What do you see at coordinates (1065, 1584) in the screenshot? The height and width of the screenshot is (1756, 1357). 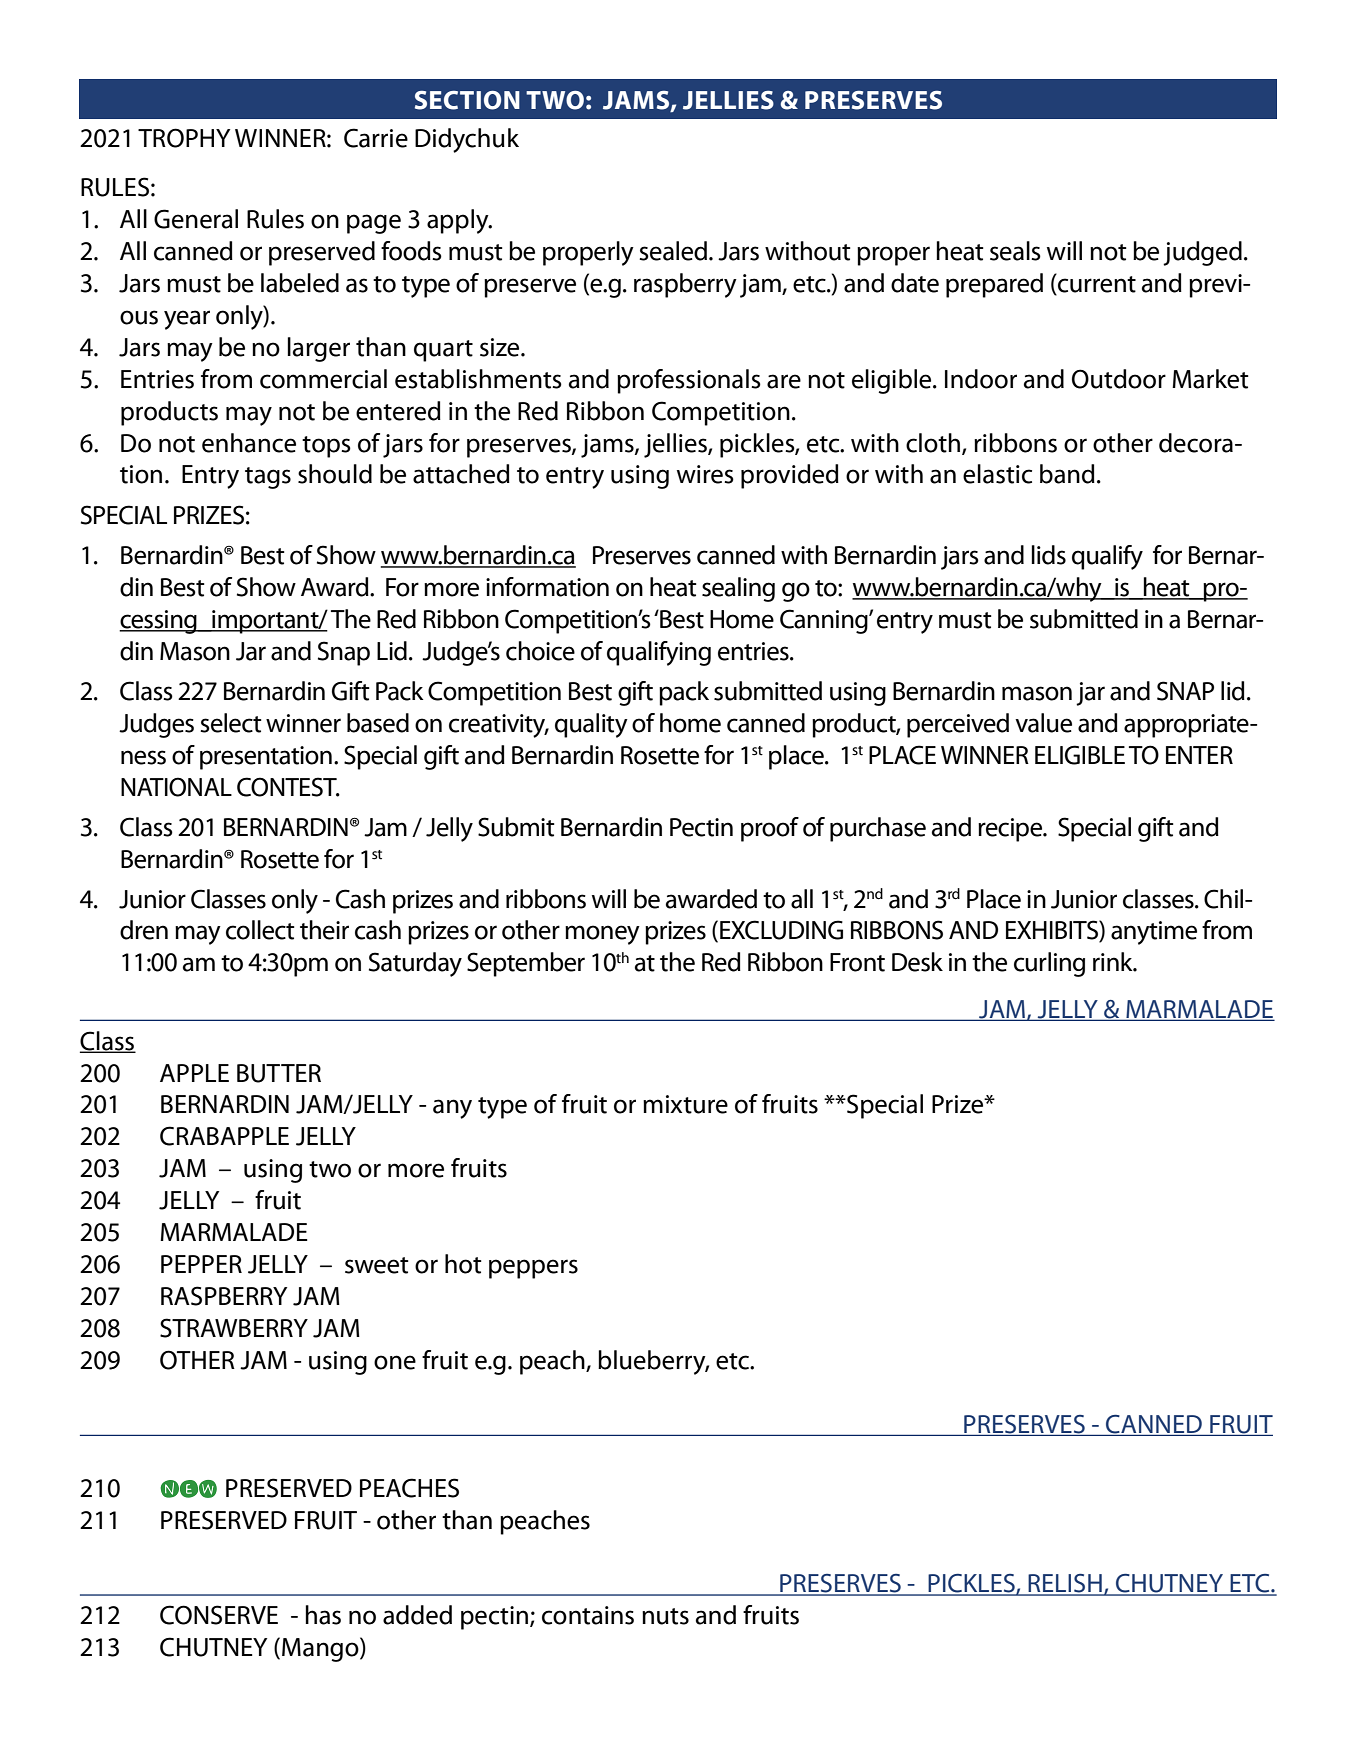 I see `RELISH` at bounding box center [1065, 1584].
